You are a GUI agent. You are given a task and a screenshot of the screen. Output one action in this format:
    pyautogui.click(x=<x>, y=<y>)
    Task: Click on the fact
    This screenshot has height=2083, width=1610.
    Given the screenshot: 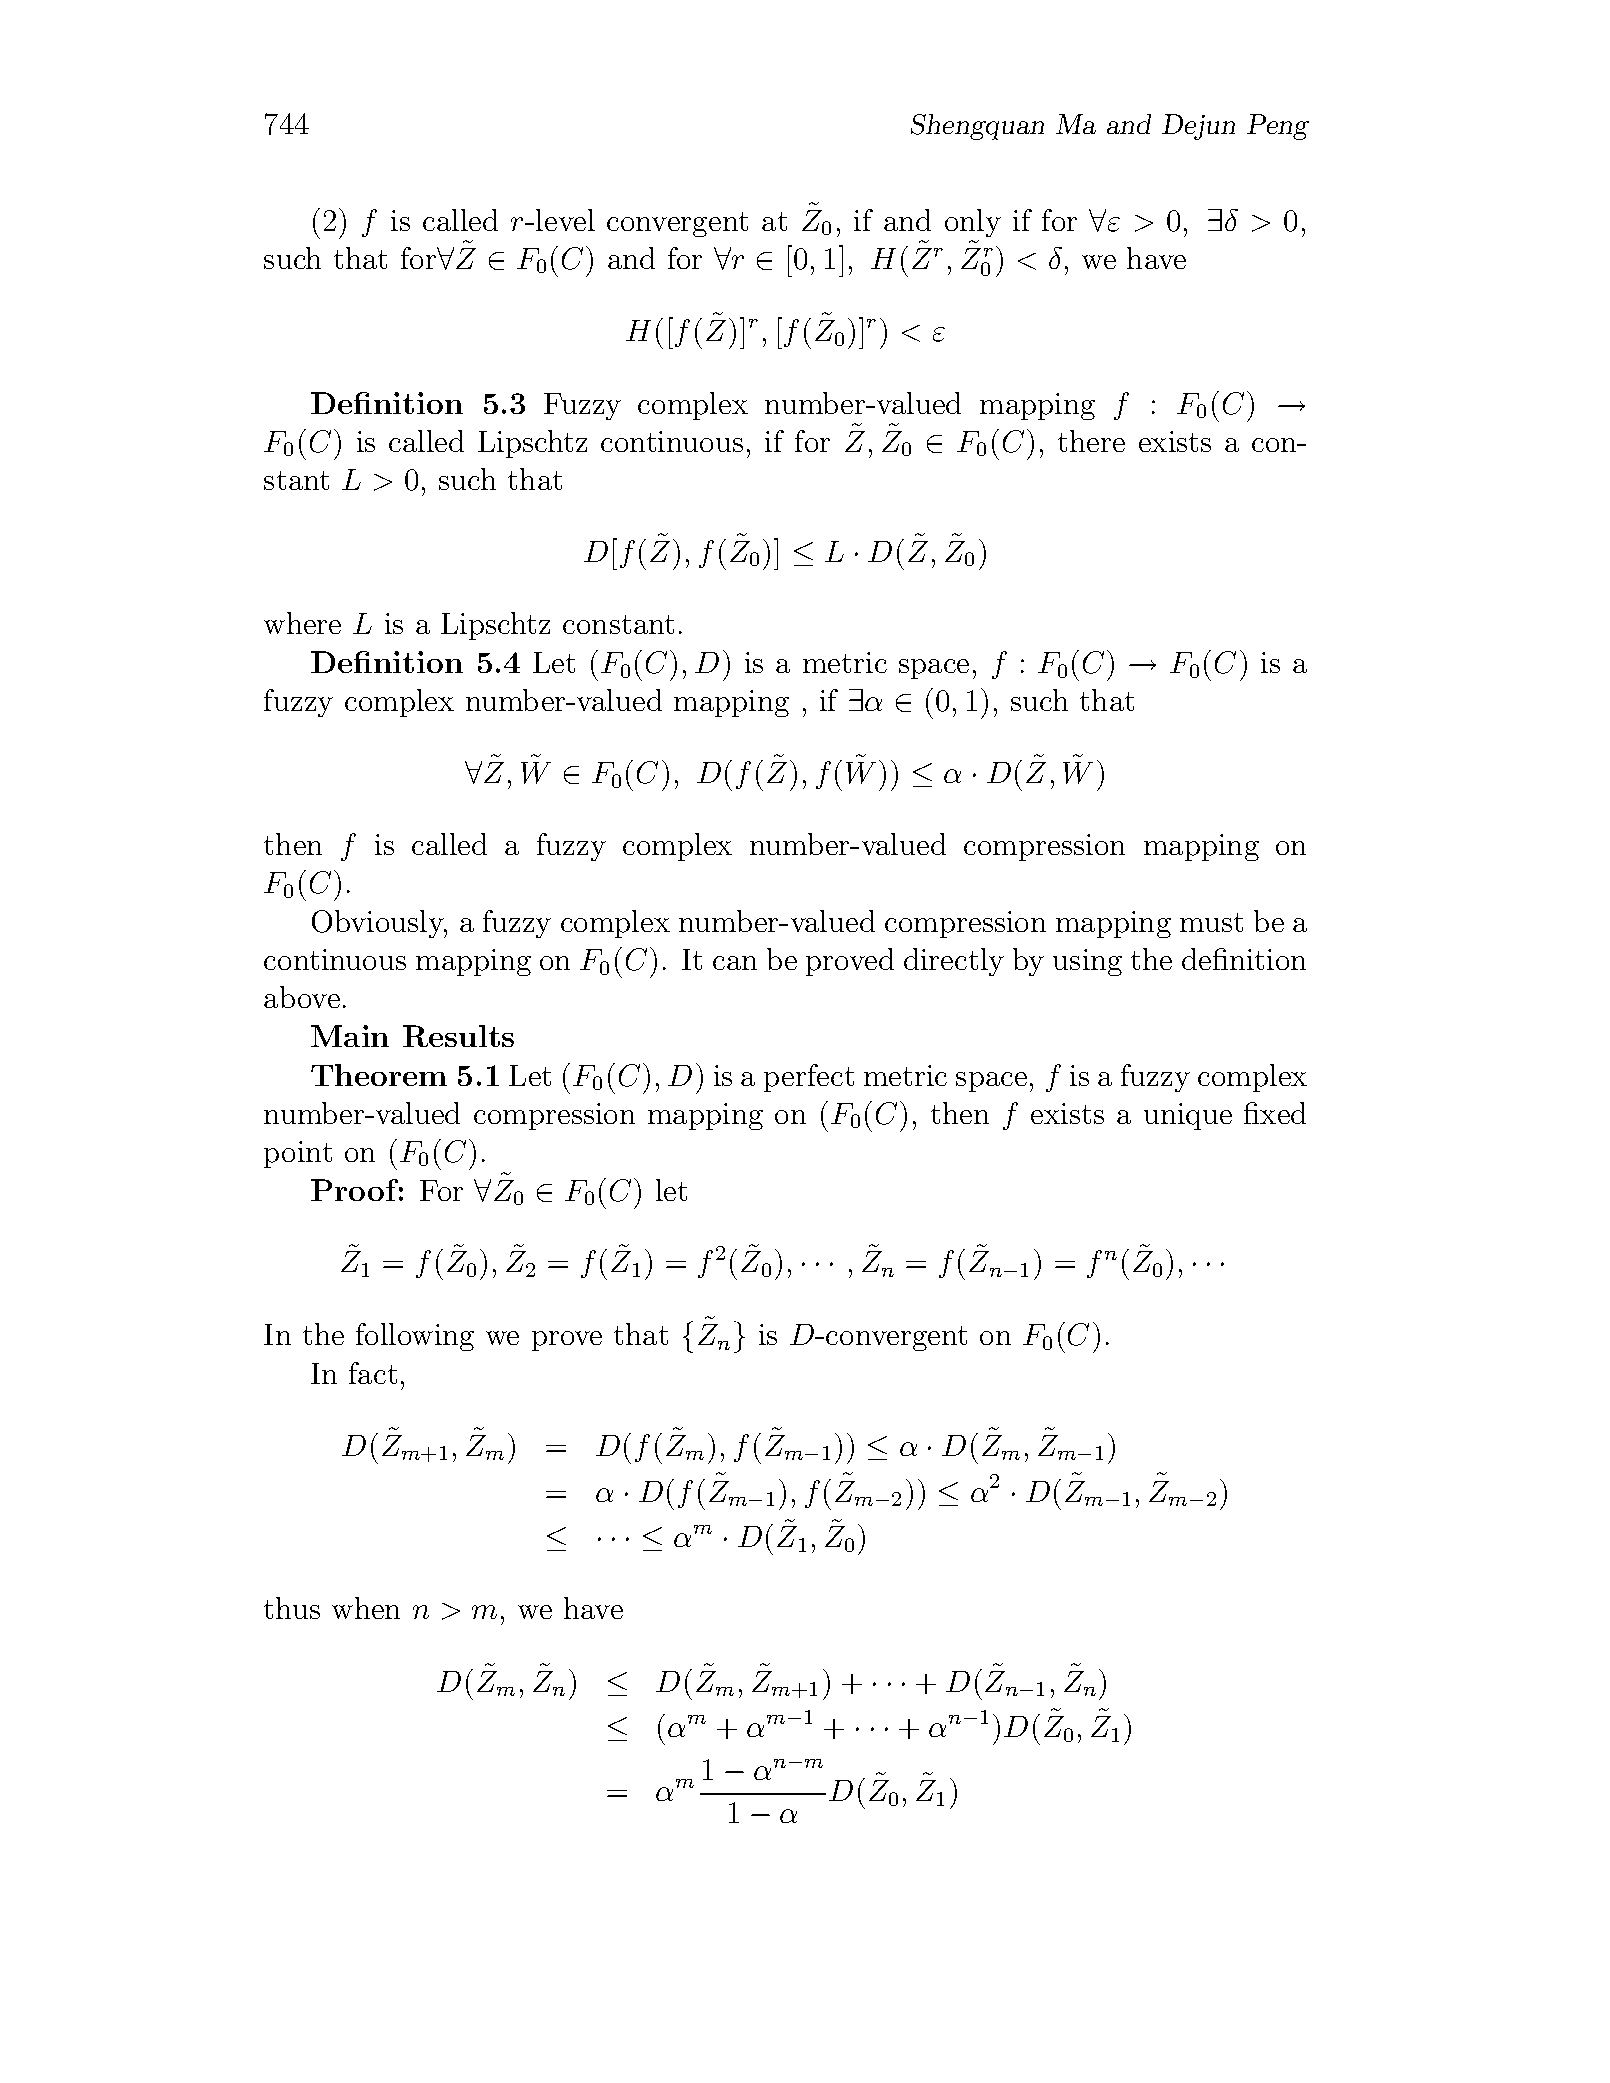 What is the action you would take?
    pyautogui.click(x=373, y=1373)
